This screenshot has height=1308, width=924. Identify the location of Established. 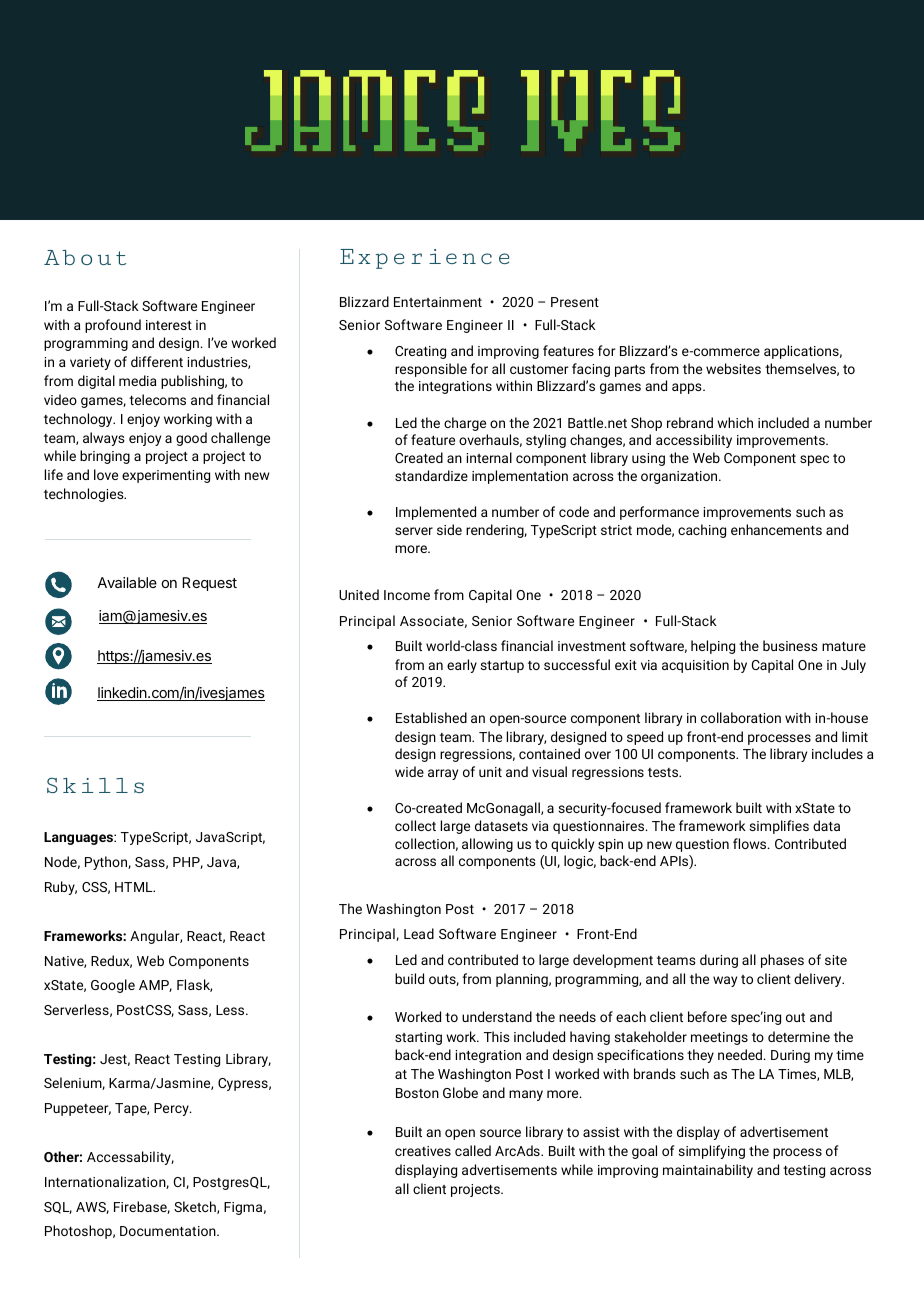
(431, 717).
